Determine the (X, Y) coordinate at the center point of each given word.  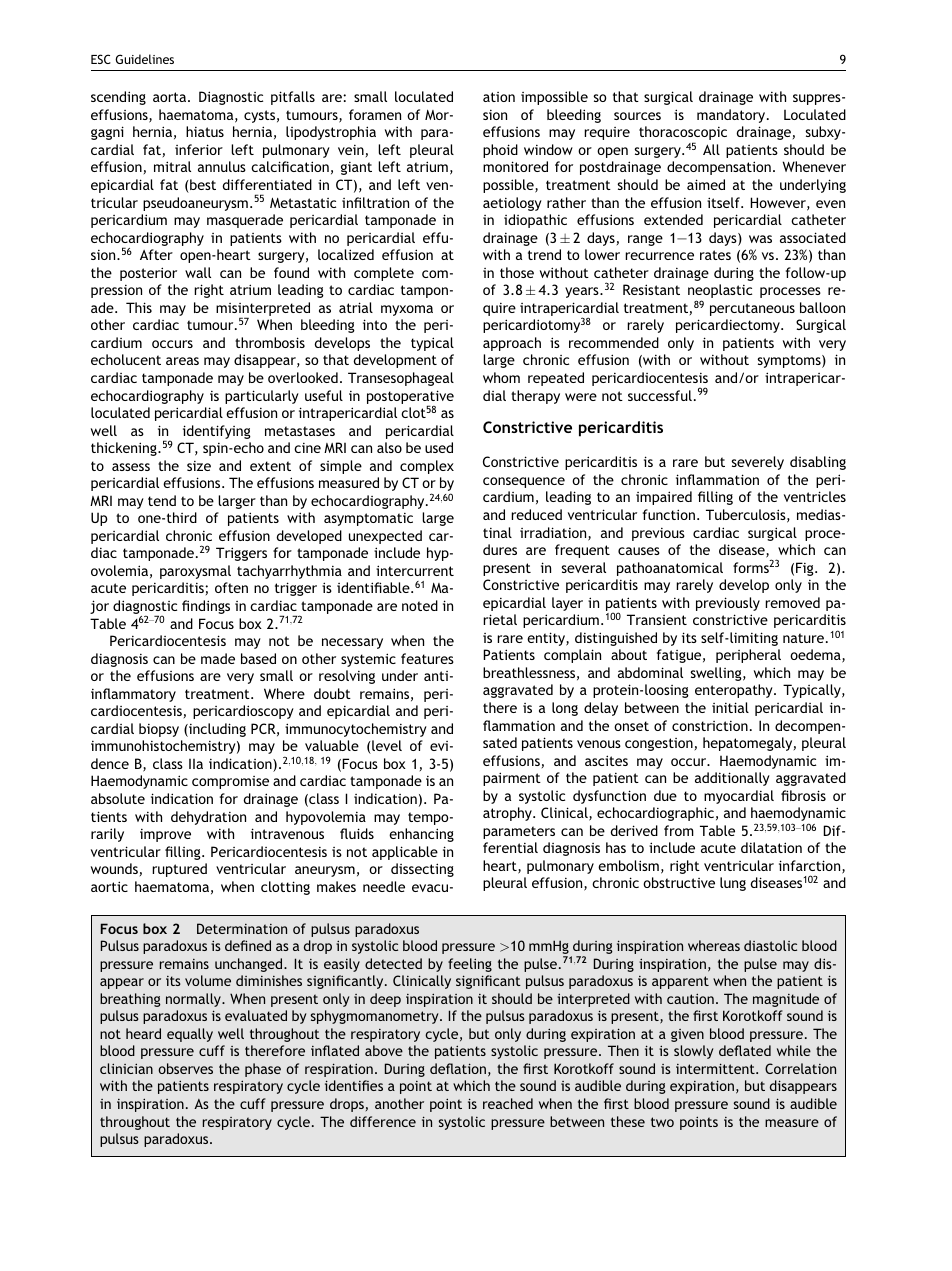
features (427, 658)
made (218, 658)
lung (733, 884)
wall (198, 272)
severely (757, 463)
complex (427, 467)
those (517, 272)
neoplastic (720, 292)
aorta (171, 97)
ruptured (179, 870)
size (199, 466)
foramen (375, 114)
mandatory (732, 116)
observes (185, 1068)
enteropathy (735, 691)
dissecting (422, 870)
